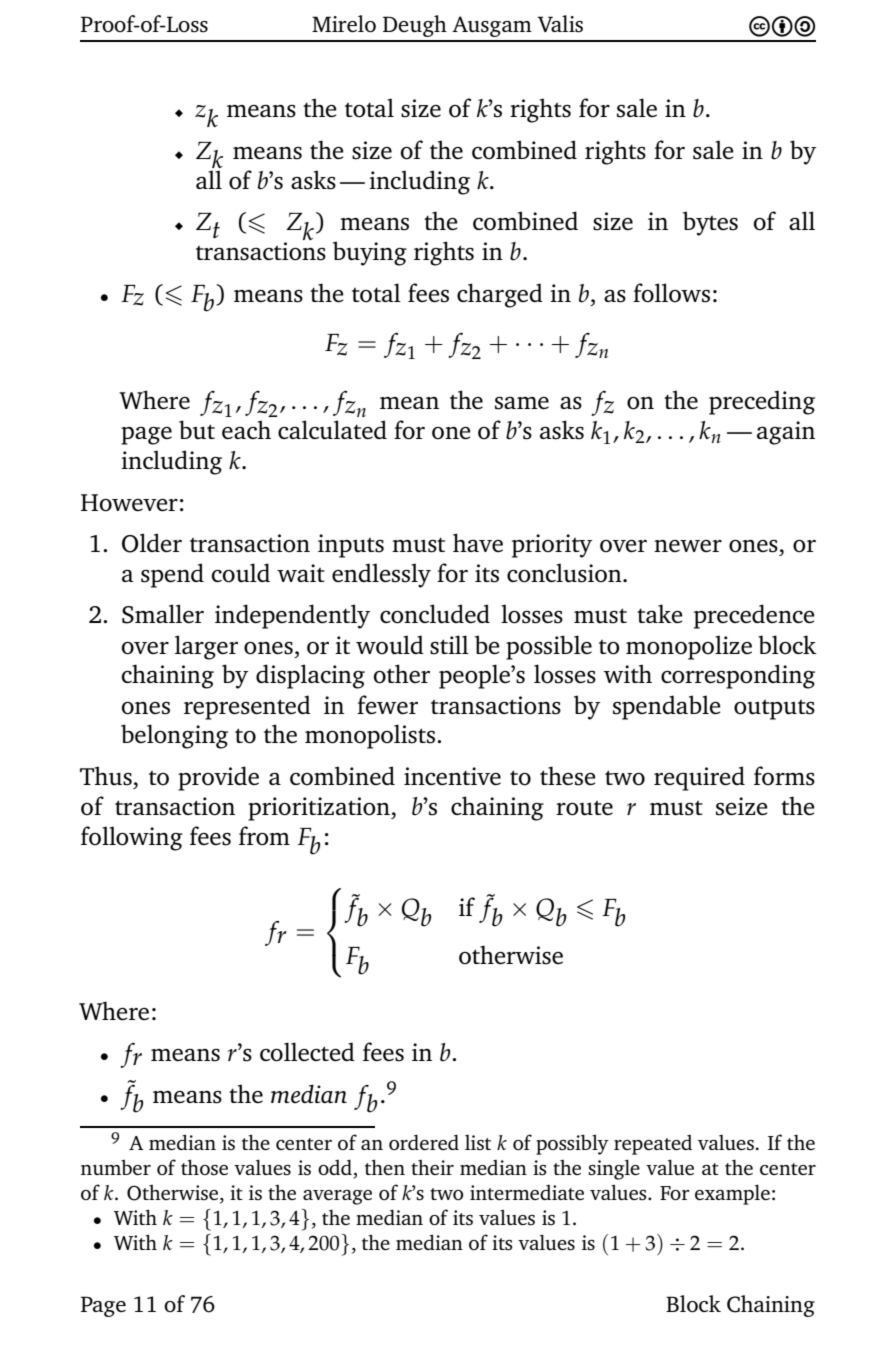 This image has width=896, height=1345. I want to click on buying, so click(370, 253).
